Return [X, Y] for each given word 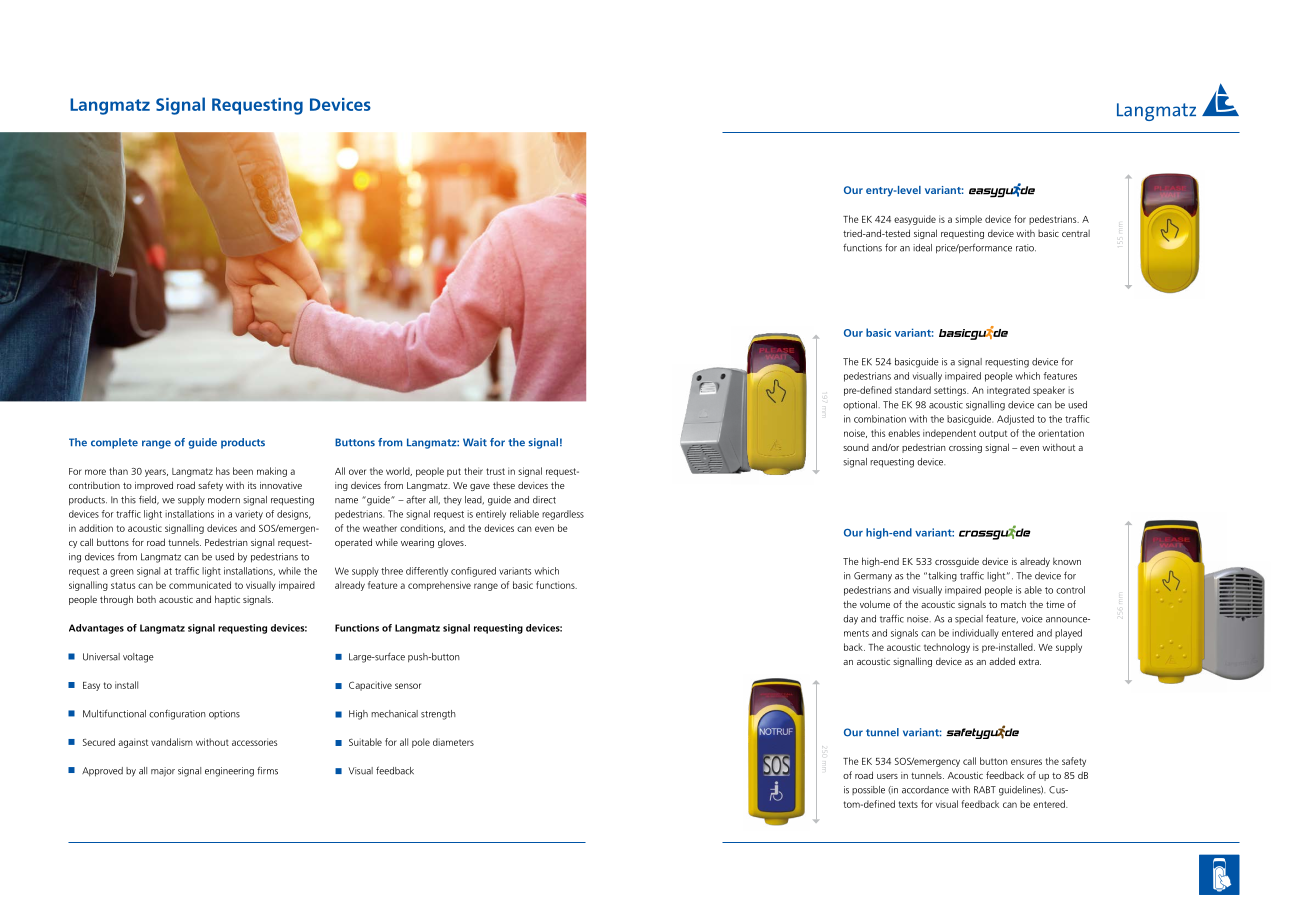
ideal [922, 248]
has [223, 471]
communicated [200, 585]
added [1002, 661]
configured [473, 572]
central [1076, 233]
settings [951, 391]
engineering [229, 772]
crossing [965, 448]
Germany [873, 577]
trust [495, 471]
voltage [138, 658]
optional [860, 405]
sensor [408, 686]
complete [114, 443]
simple [968, 220]
